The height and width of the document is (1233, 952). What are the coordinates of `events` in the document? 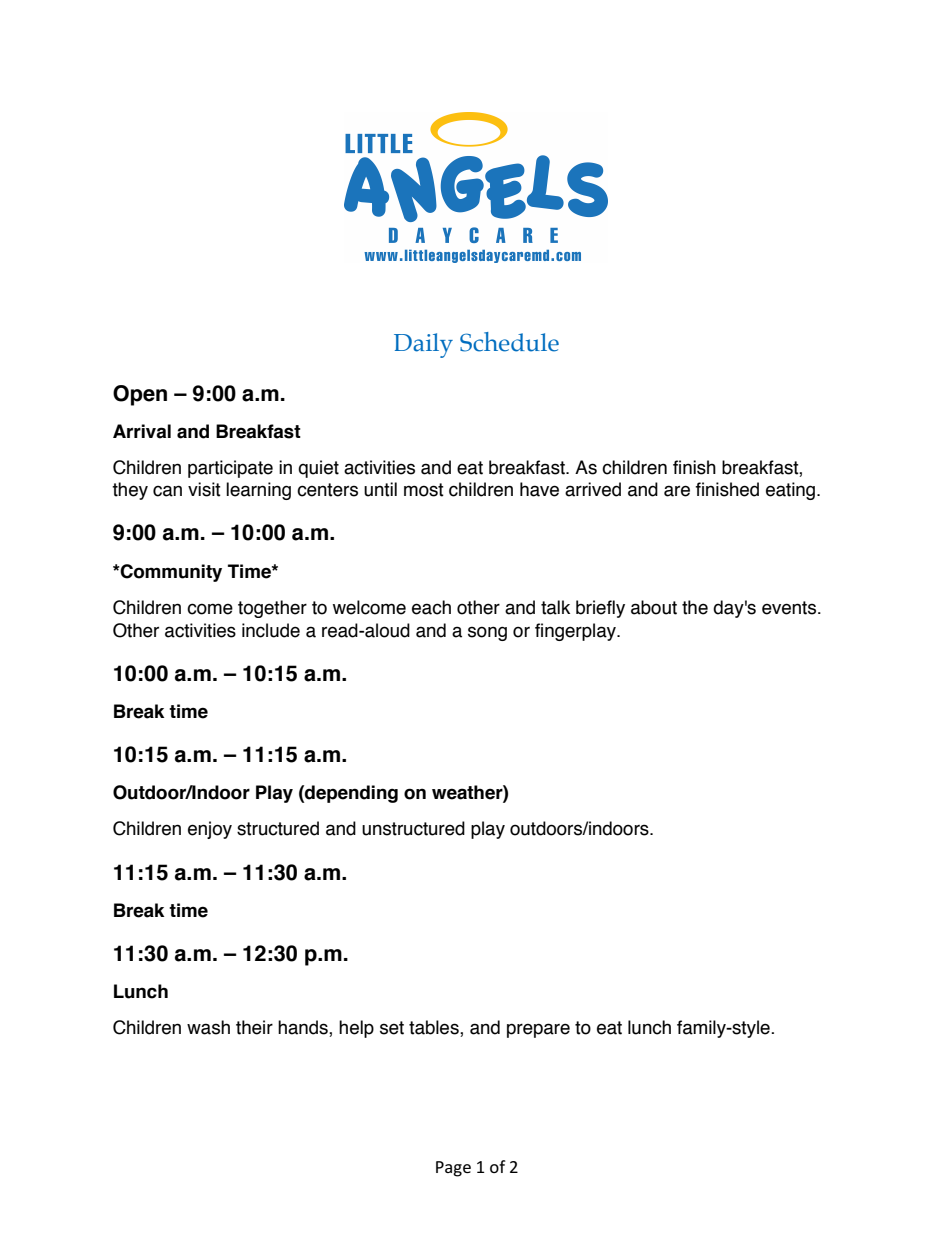 It's located at (790, 608).
